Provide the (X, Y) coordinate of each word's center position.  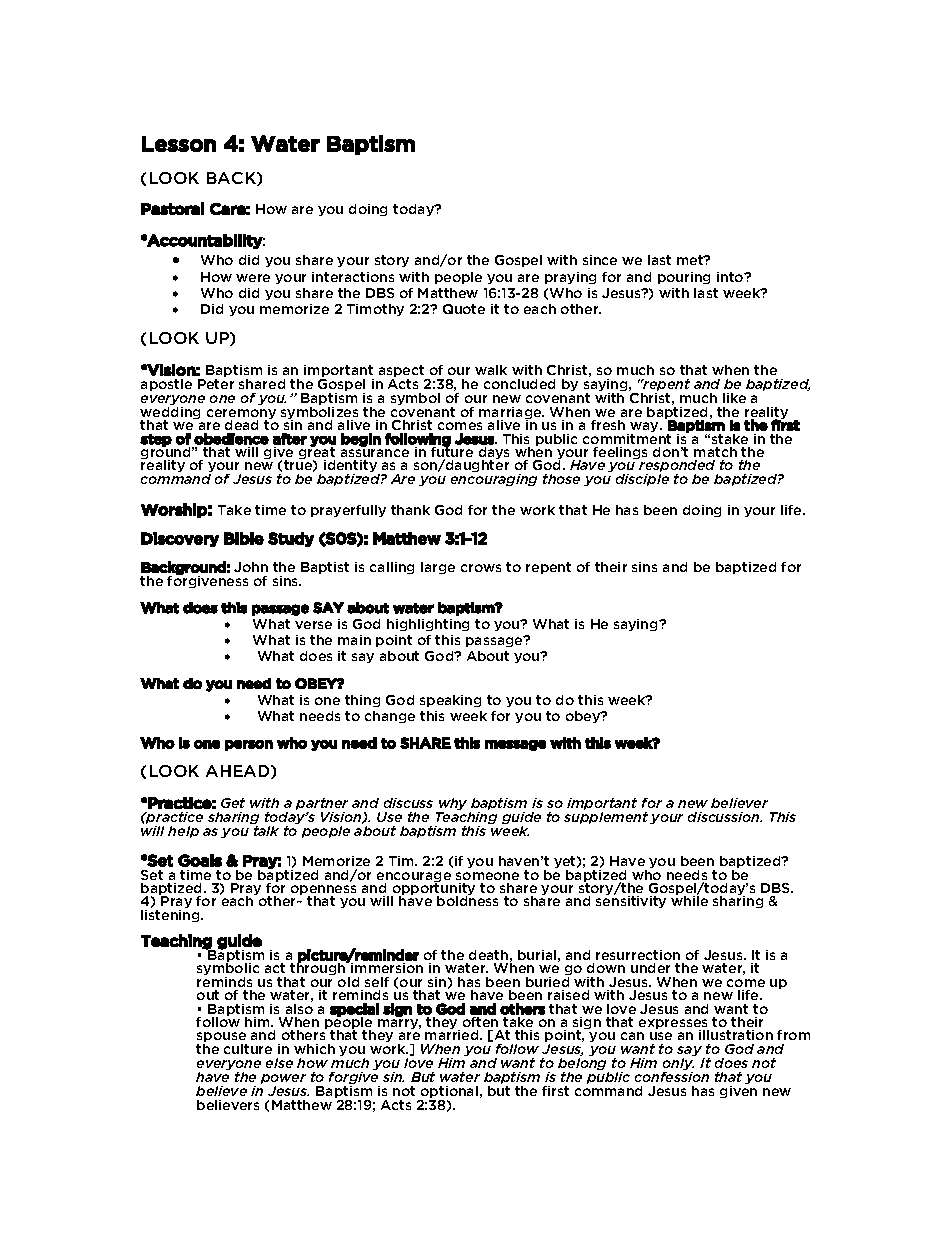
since (600, 260)
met (691, 260)
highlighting (428, 625)
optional (448, 1093)
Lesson (179, 144)
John (251, 567)
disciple (642, 480)
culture (248, 1049)
